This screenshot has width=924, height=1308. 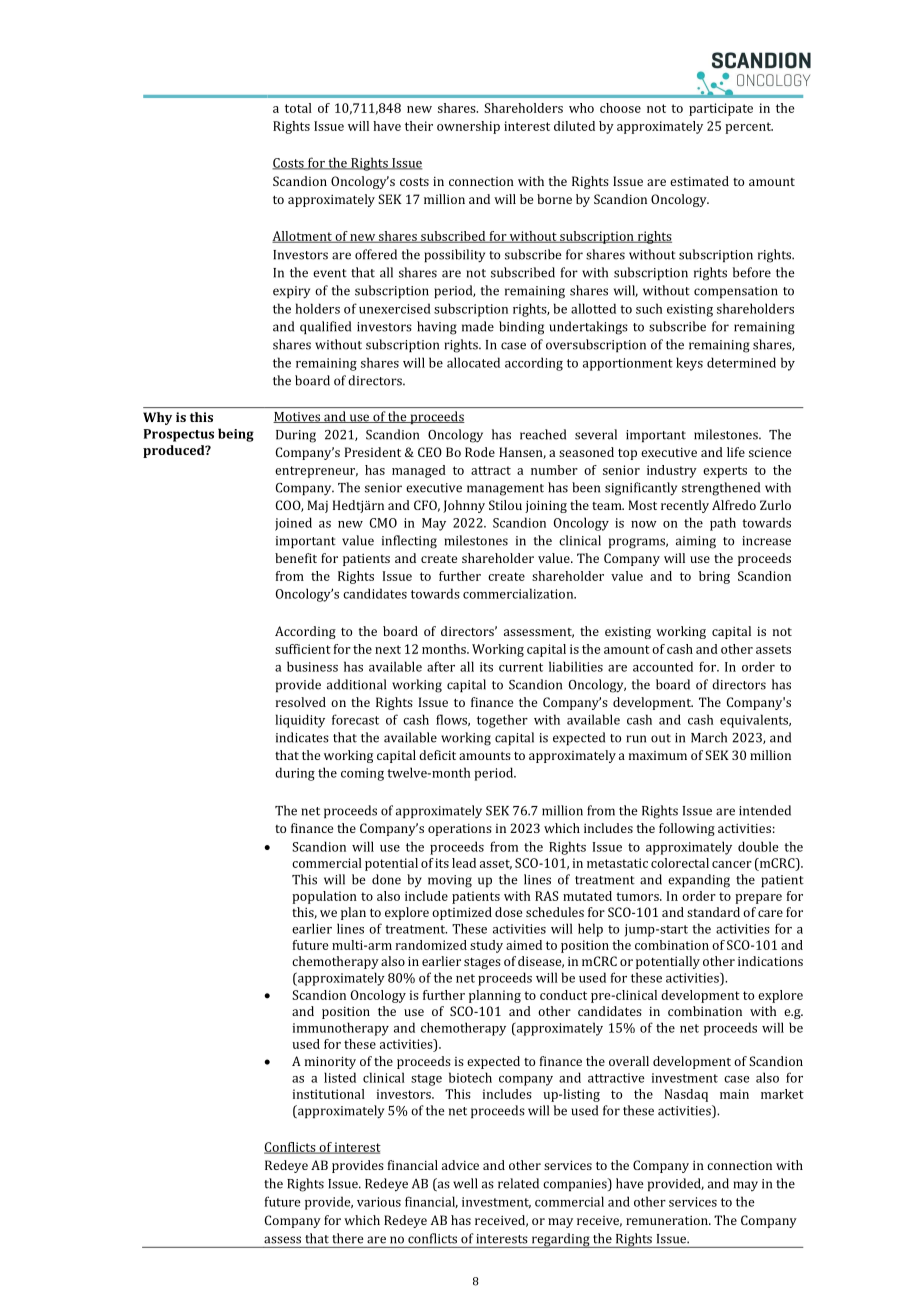 I want to click on March, so click(x=709, y=737).
